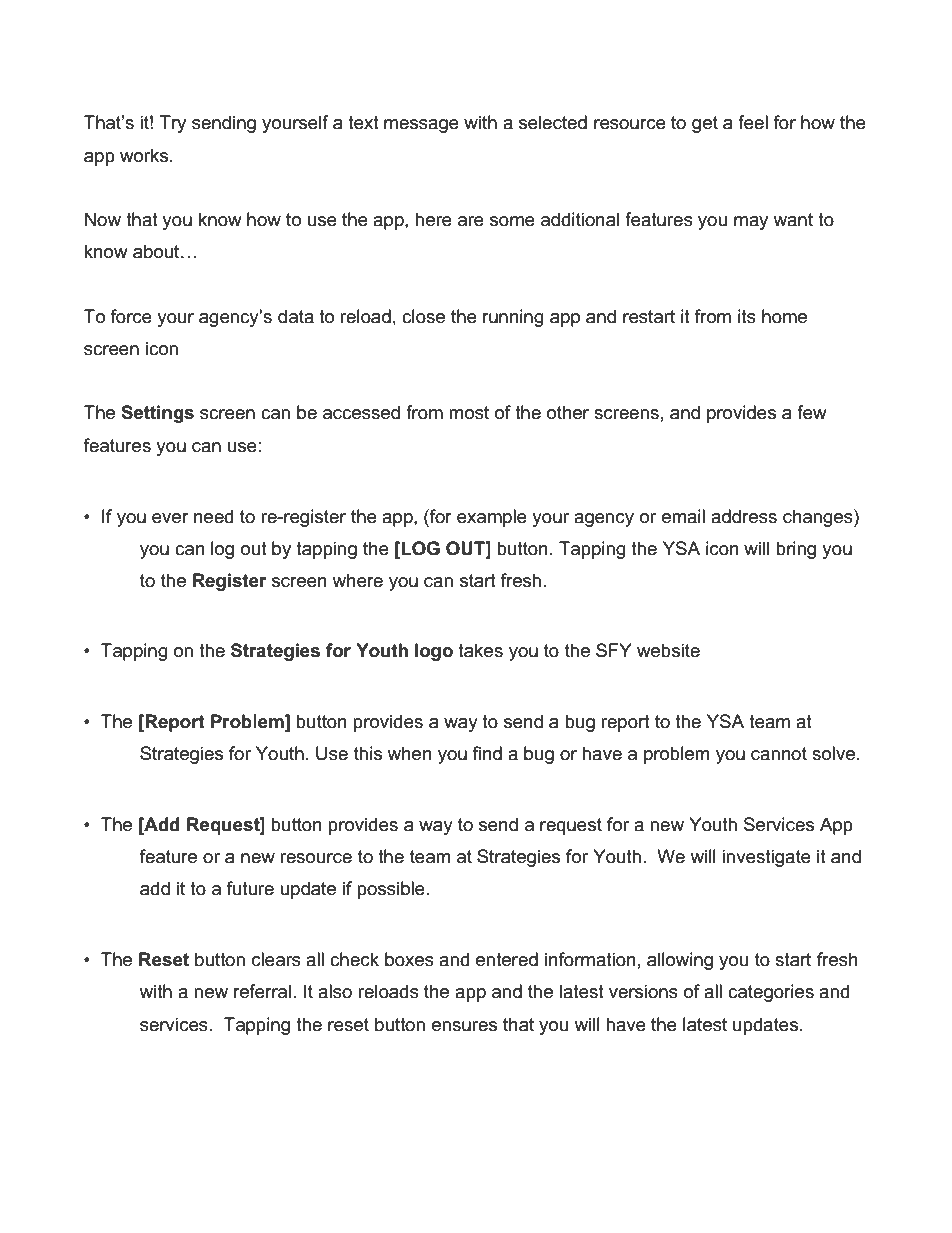 The height and width of the screenshot is (1233, 952). I want to click on message, so click(421, 126).
